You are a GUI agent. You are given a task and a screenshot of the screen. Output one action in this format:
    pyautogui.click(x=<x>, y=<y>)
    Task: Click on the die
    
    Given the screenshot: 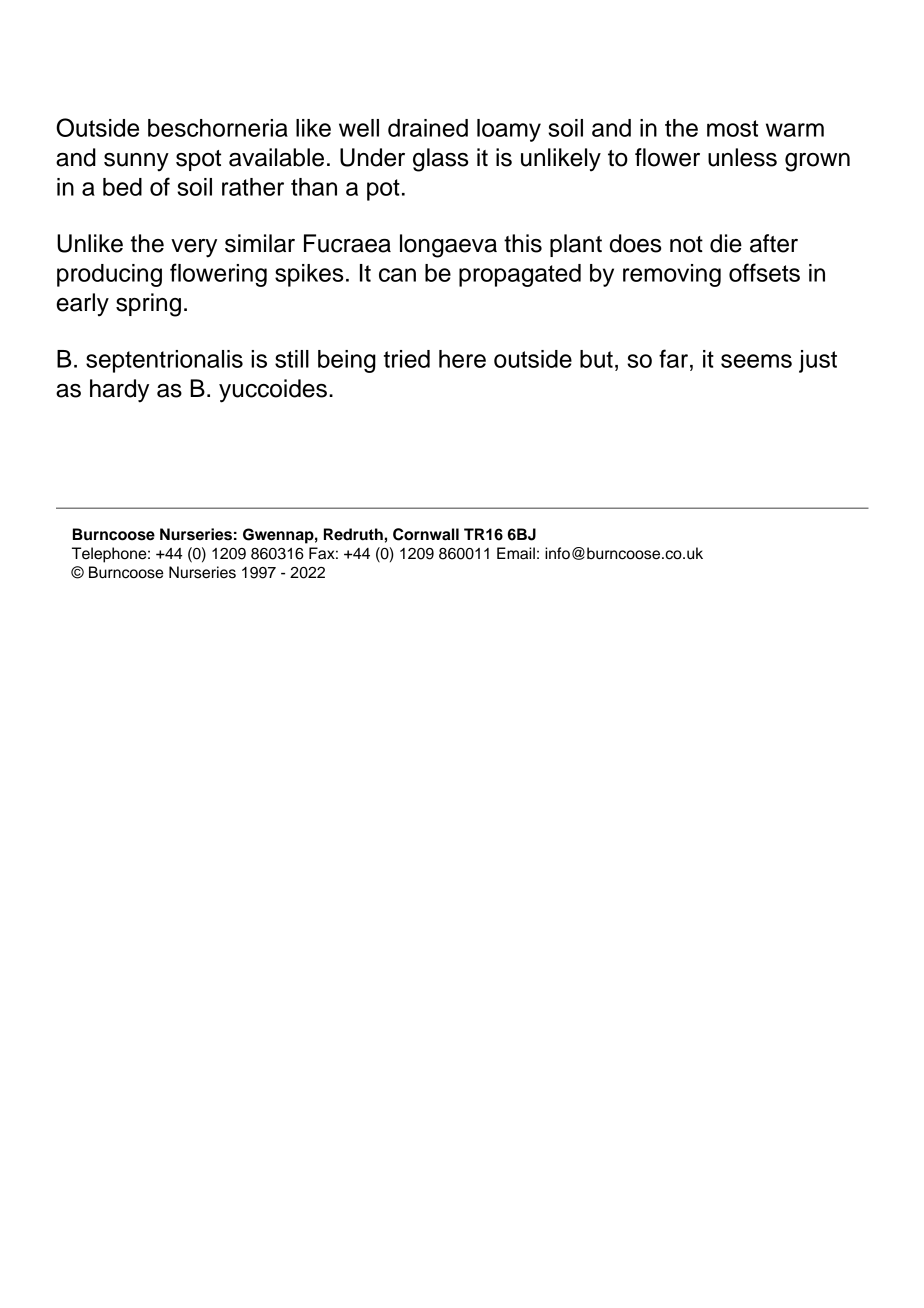 What is the action you would take?
    pyautogui.click(x=726, y=243)
